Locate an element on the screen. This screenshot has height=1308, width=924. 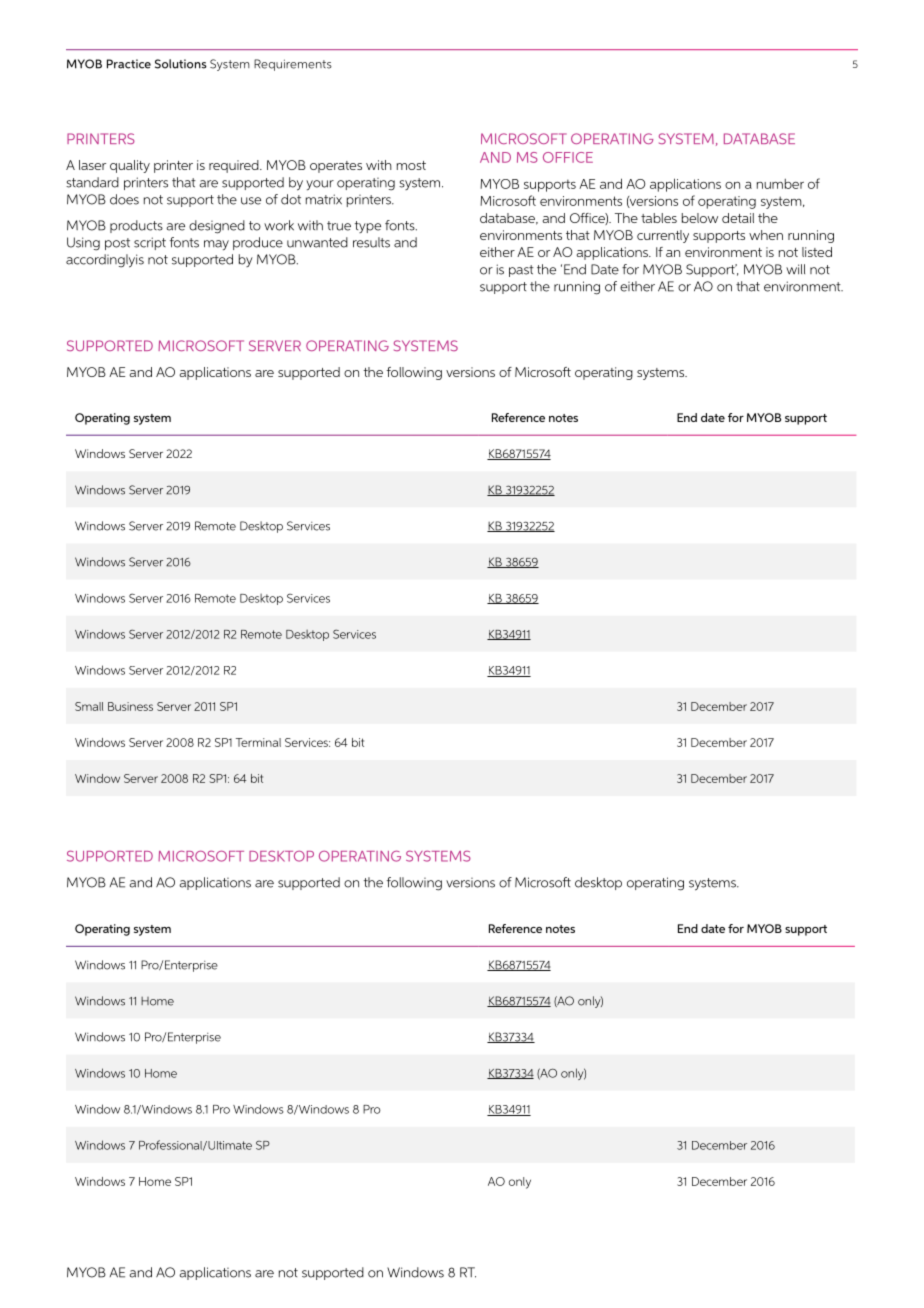
number is located at coordinates (780, 184).
